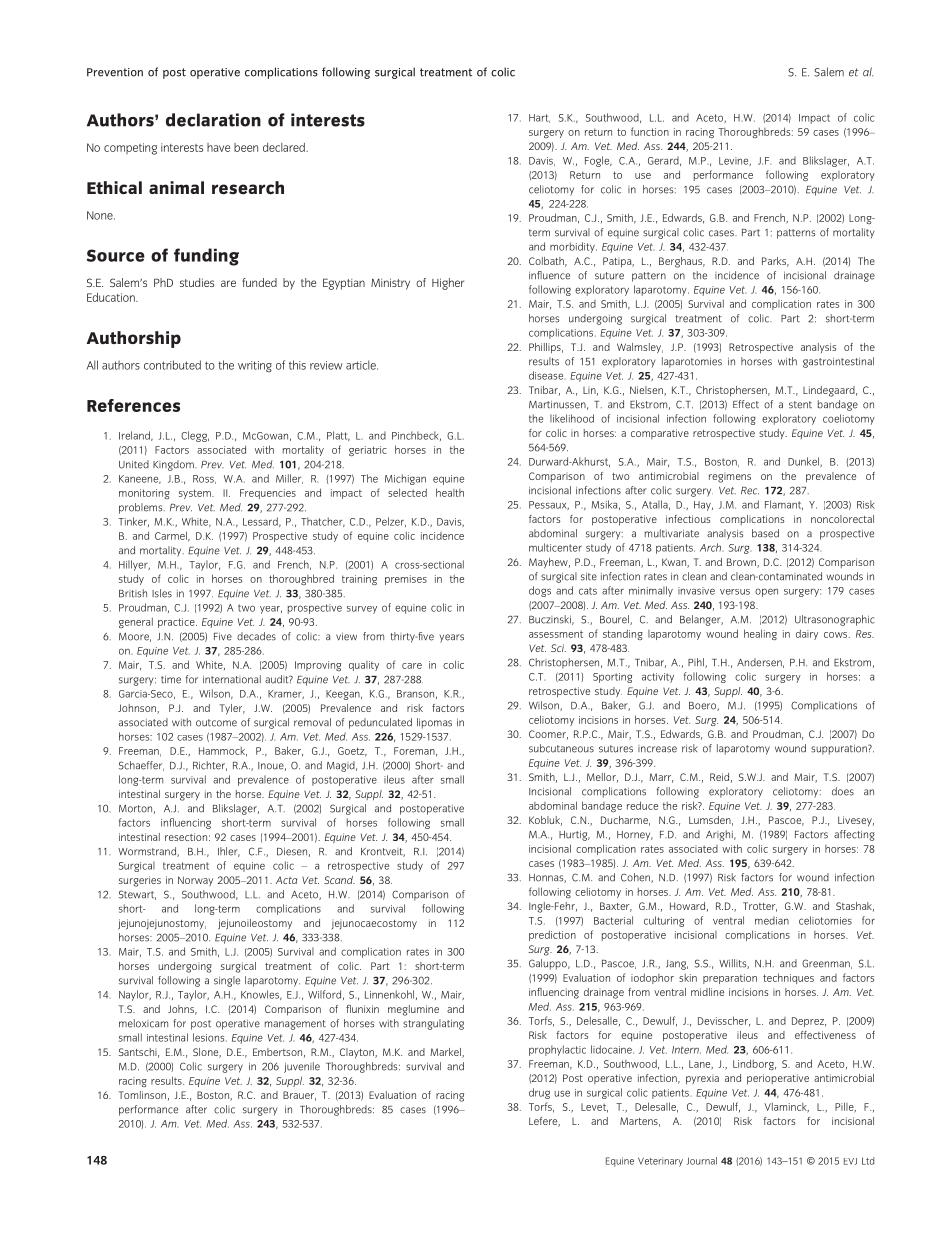 Image resolution: width=952 pixels, height=1251 pixels. I want to click on Tomlinson, so click(142, 1095).
